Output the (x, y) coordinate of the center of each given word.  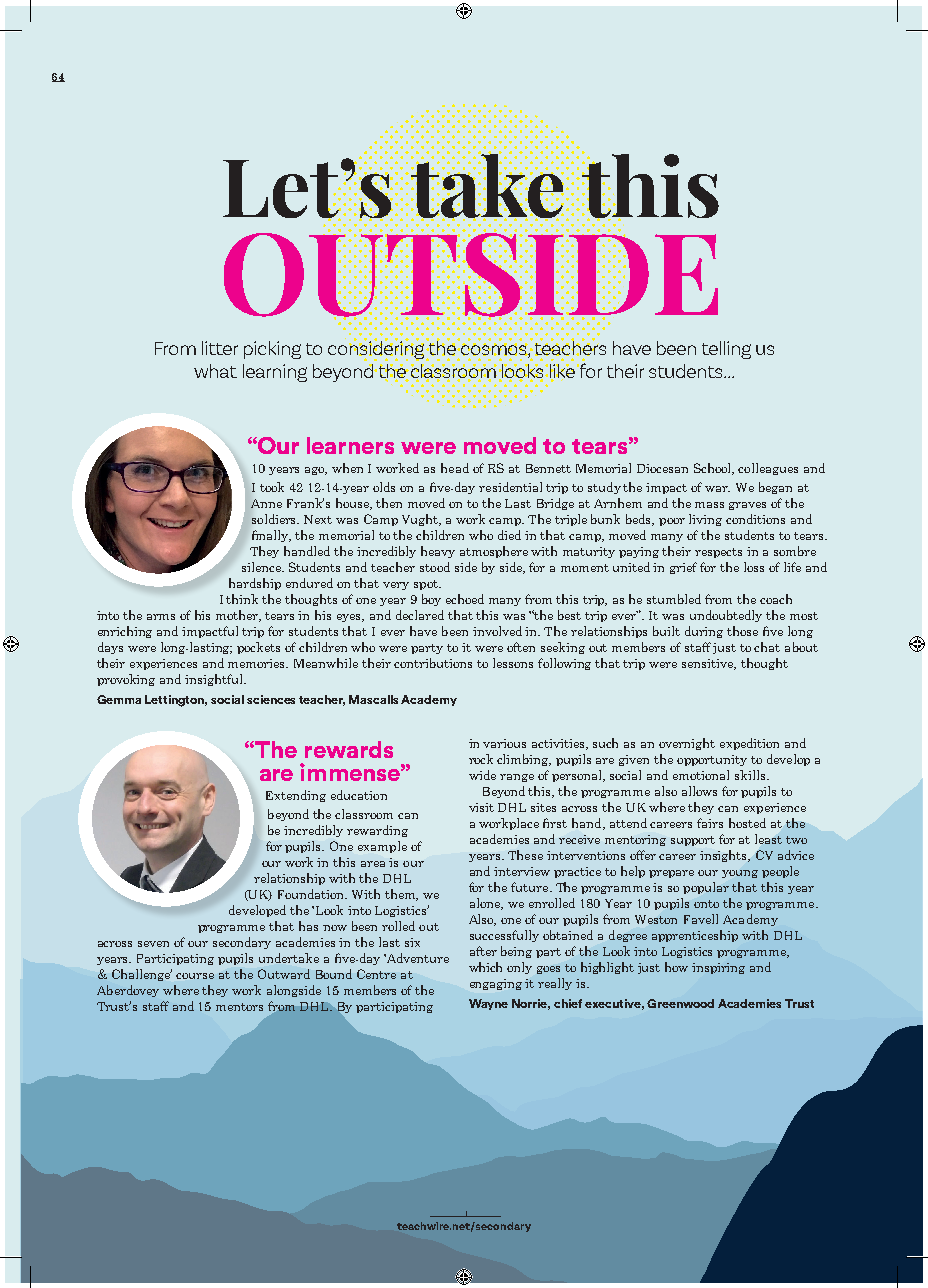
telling (726, 350)
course (195, 976)
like (564, 372)
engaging (496, 984)
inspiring (718, 968)
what (215, 371)
